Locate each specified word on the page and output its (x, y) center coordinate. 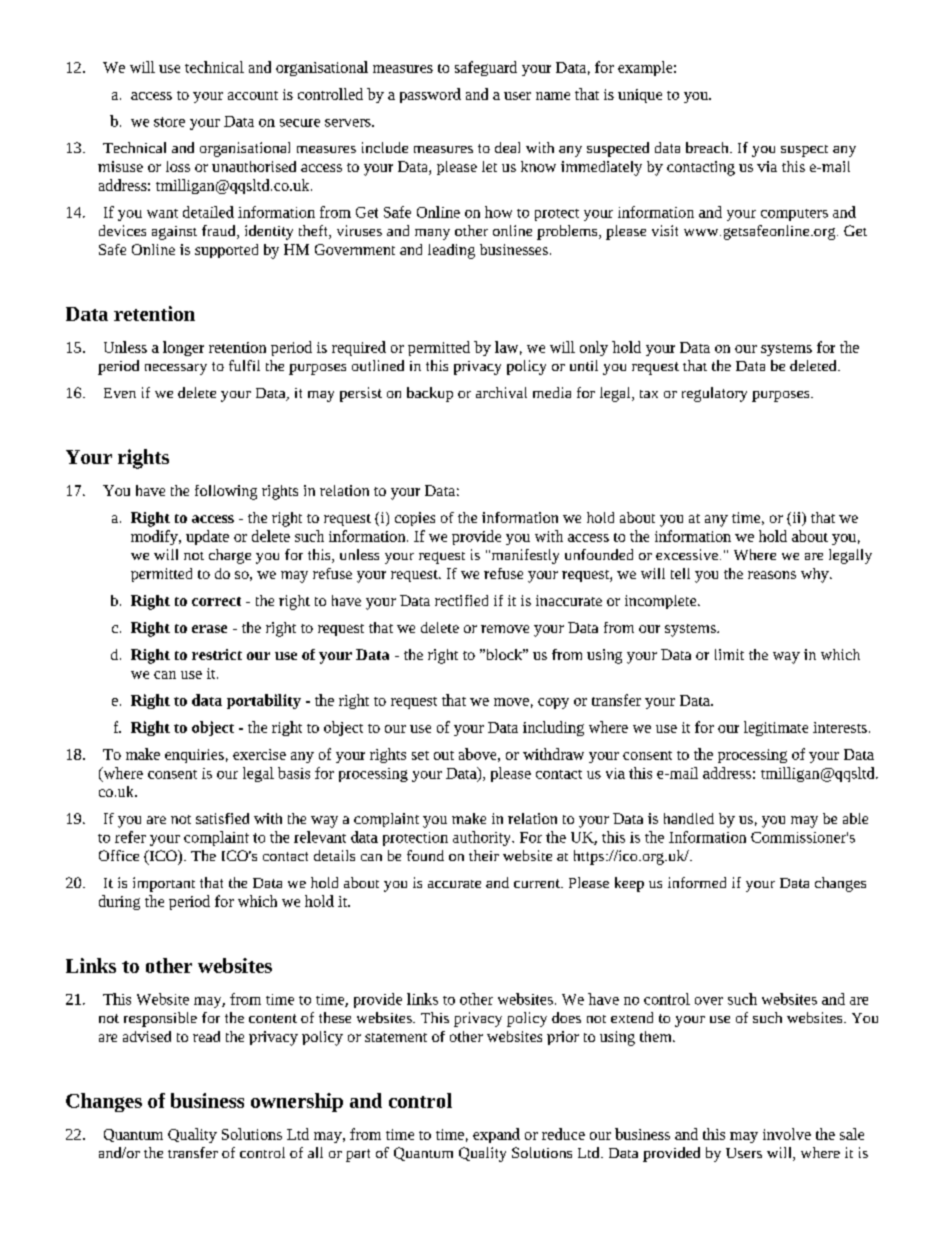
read (206, 1036)
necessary (176, 369)
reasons (772, 575)
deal (507, 147)
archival (501, 392)
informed (697, 882)
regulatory (714, 394)
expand (496, 1135)
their (484, 855)
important (164, 884)
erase (209, 629)
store (169, 122)
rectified (461, 600)
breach (708, 147)
